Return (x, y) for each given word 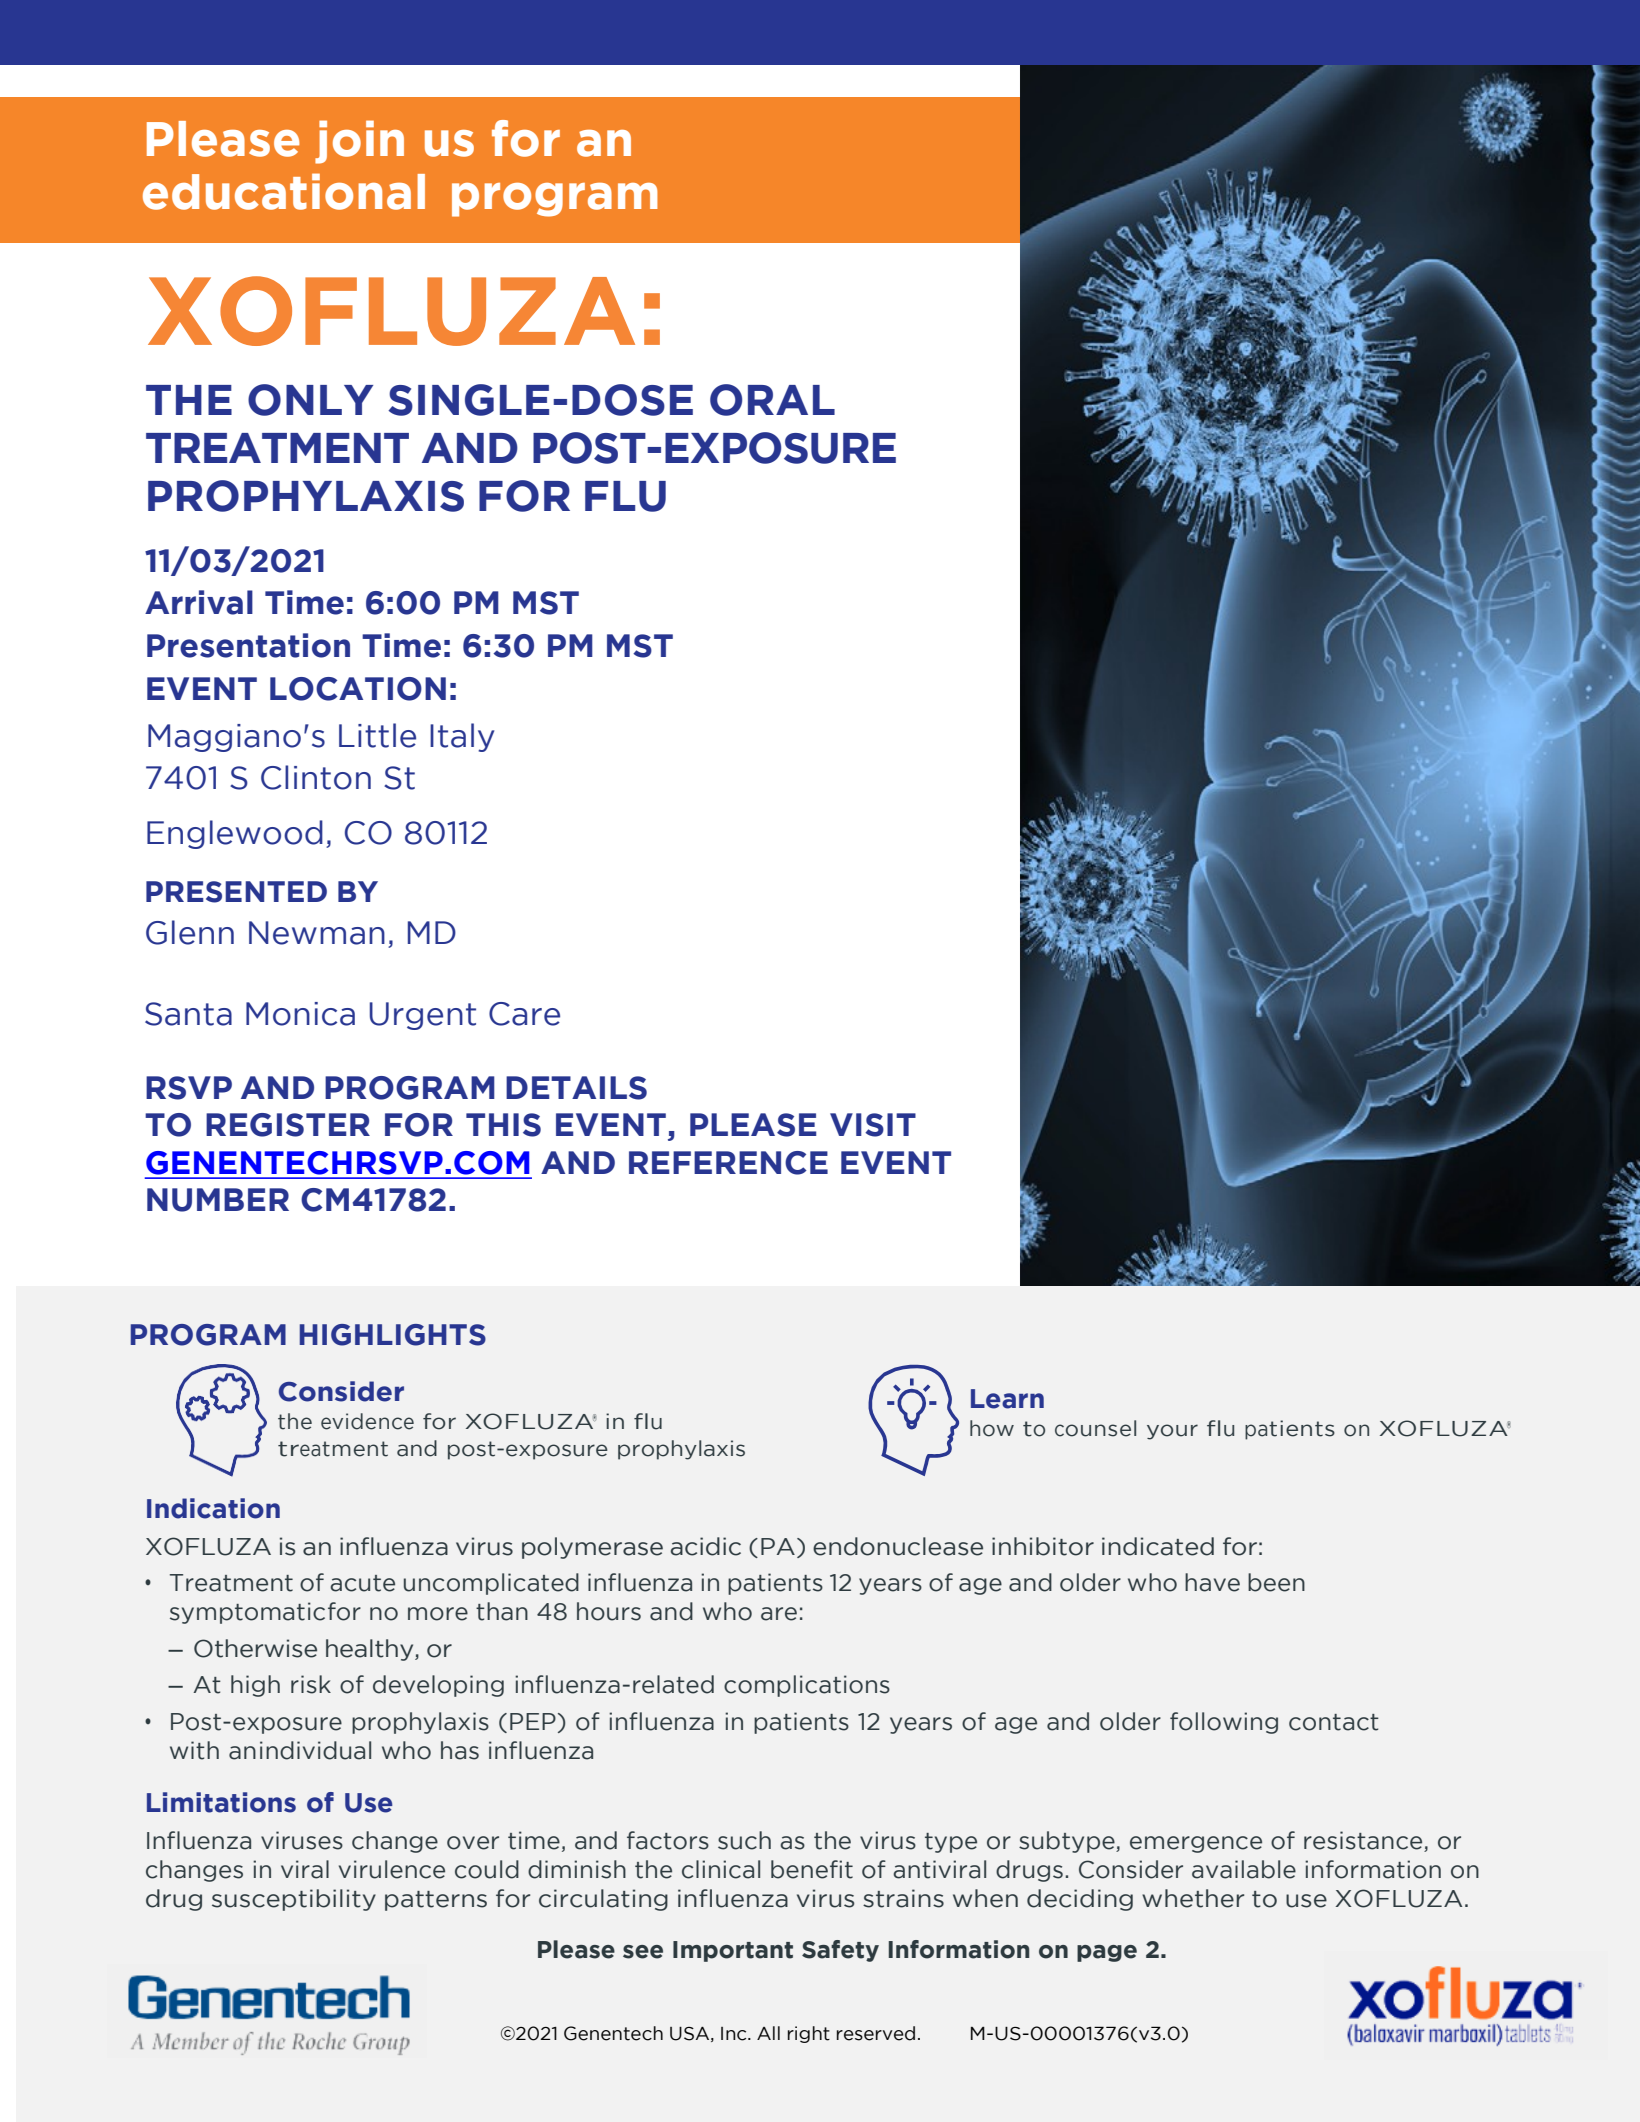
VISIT (873, 1125)
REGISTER (288, 1125)
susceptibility (294, 1900)
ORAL (772, 400)
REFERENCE (728, 1163)
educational (284, 191)
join (359, 142)
